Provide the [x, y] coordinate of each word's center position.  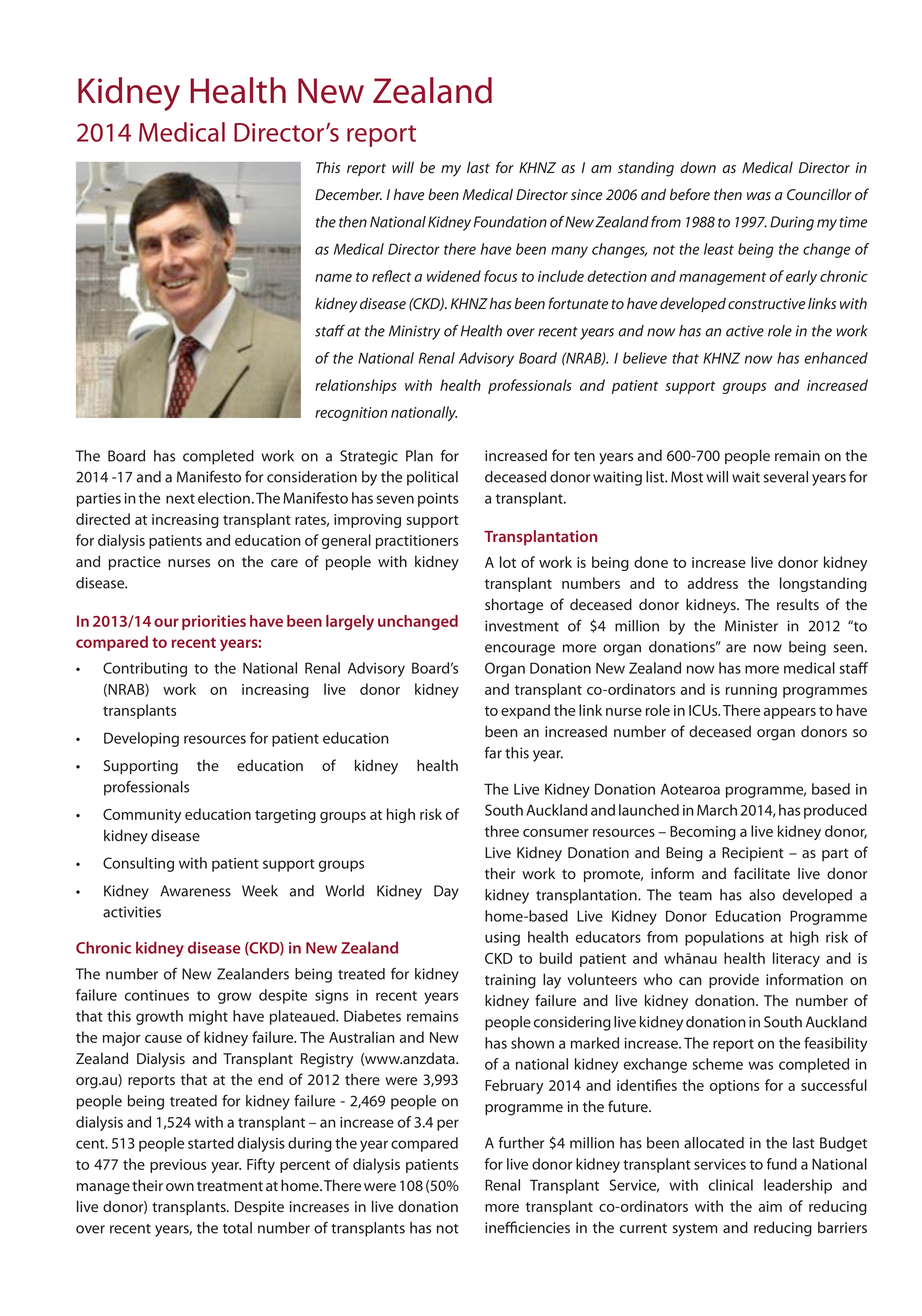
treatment [230, 1186]
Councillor [819, 194]
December [348, 194]
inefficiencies [527, 1227]
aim [770, 1206]
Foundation [510, 222]
